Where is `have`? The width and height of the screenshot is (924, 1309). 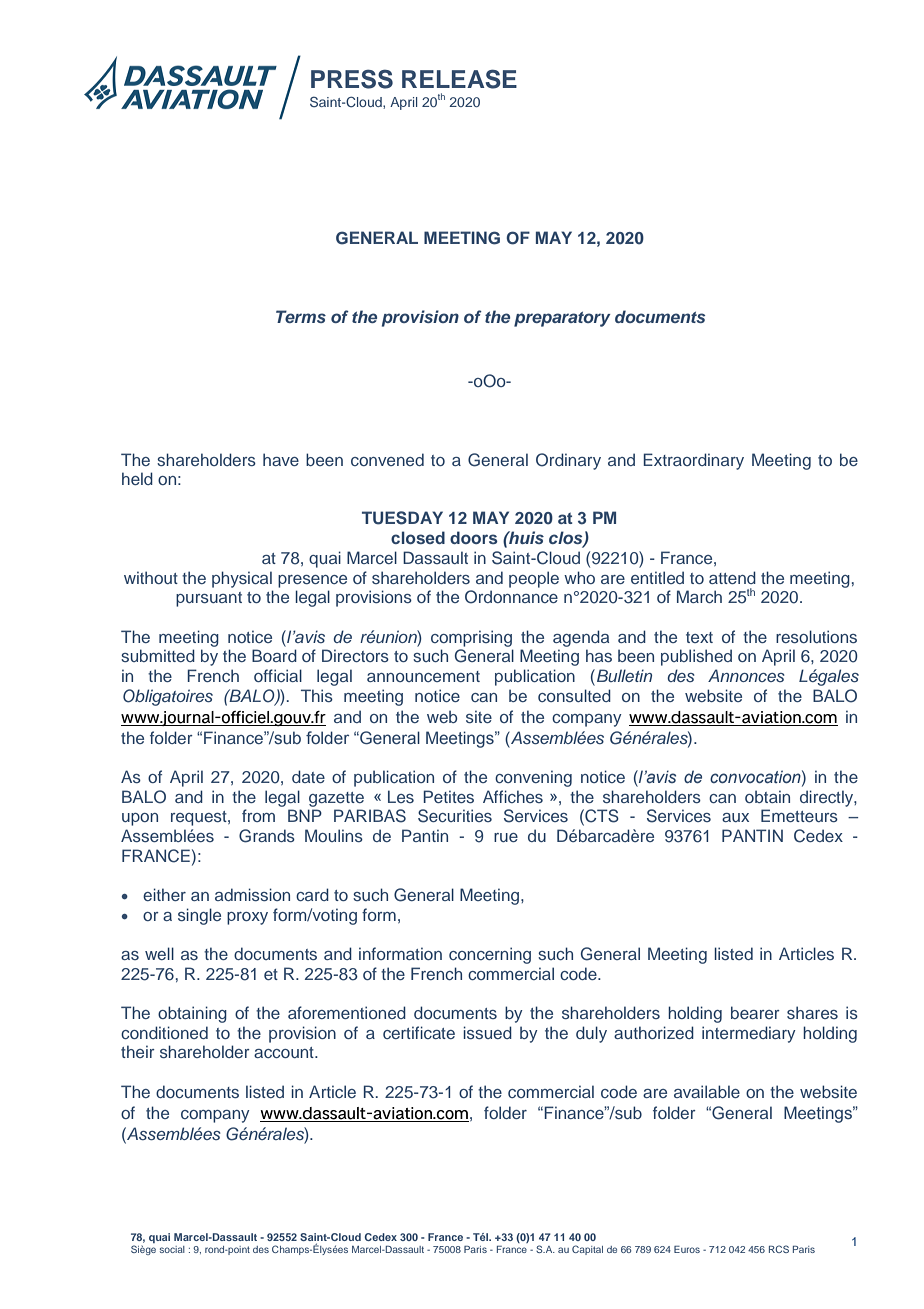 have is located at coordinates (281, 459).
